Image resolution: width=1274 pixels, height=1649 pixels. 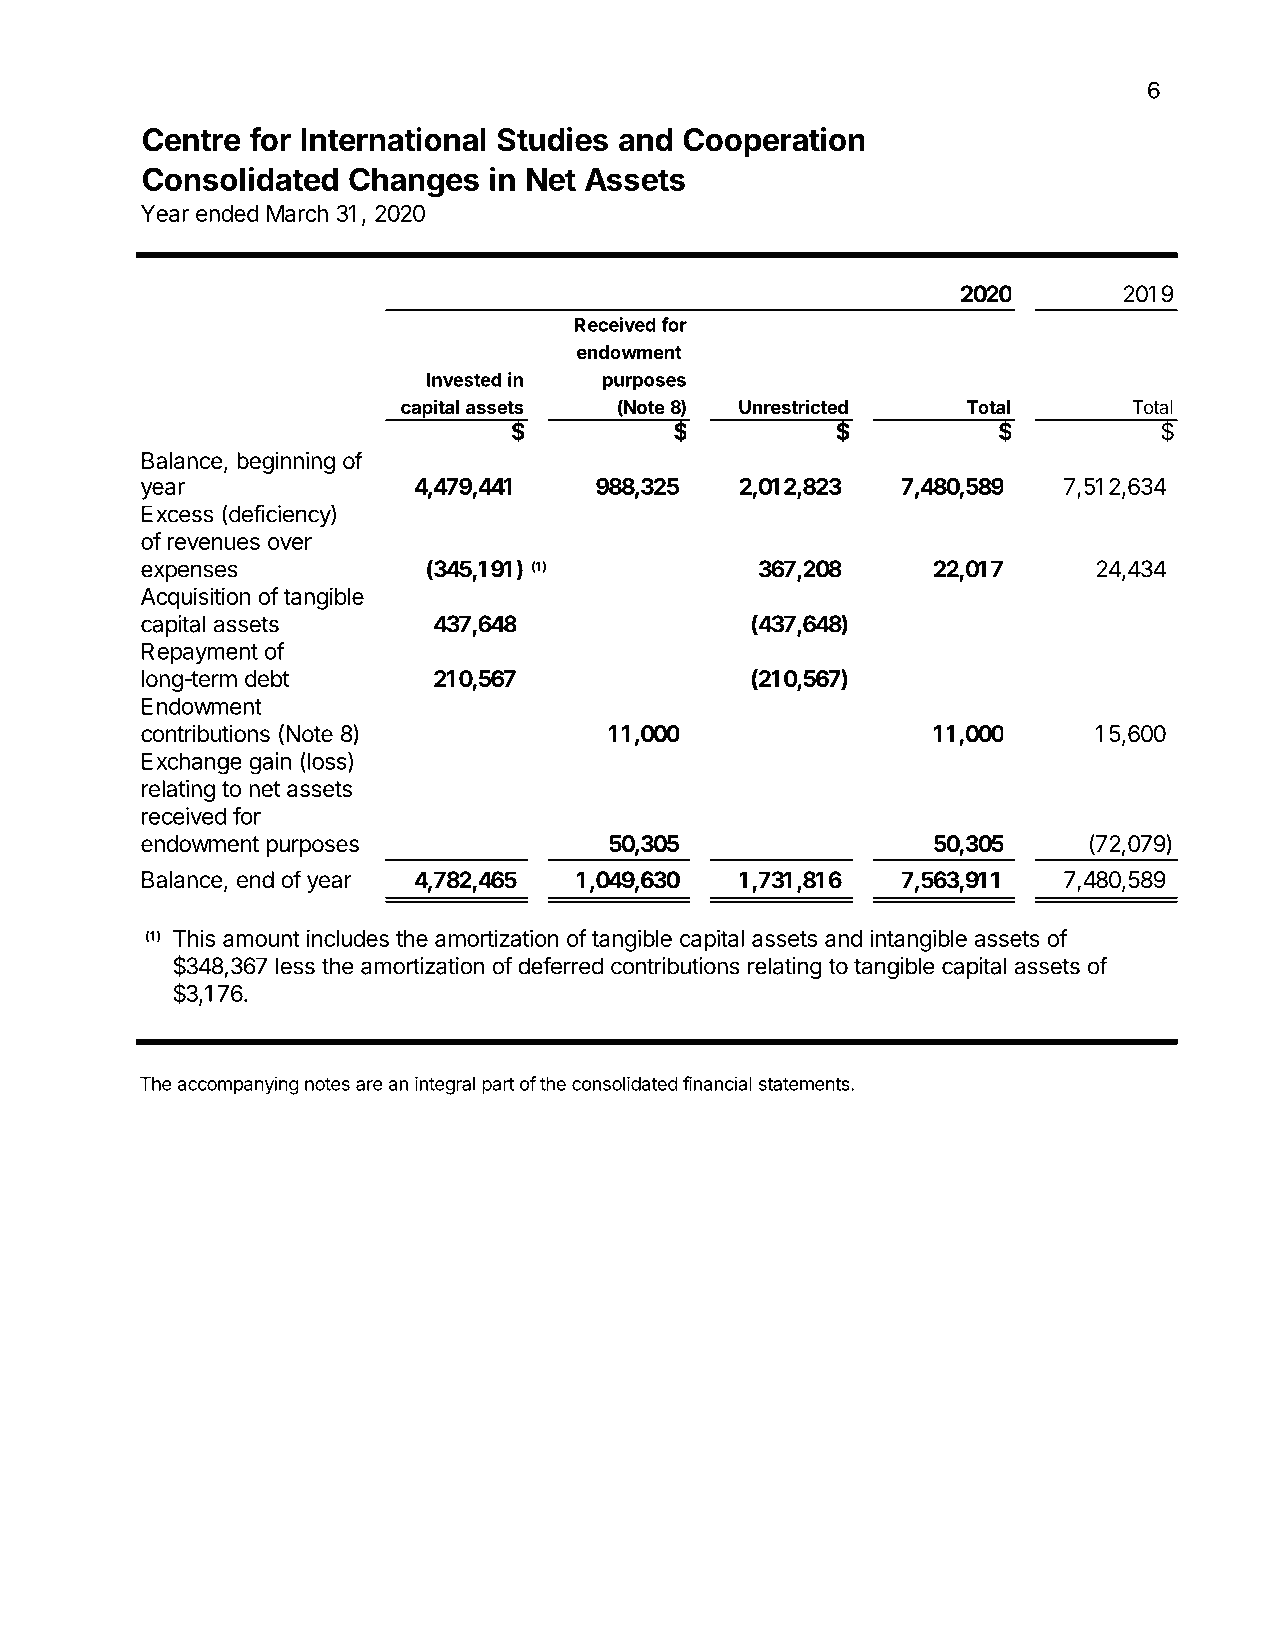 I want to click on Acquisition, so click(x=195, y=598).
